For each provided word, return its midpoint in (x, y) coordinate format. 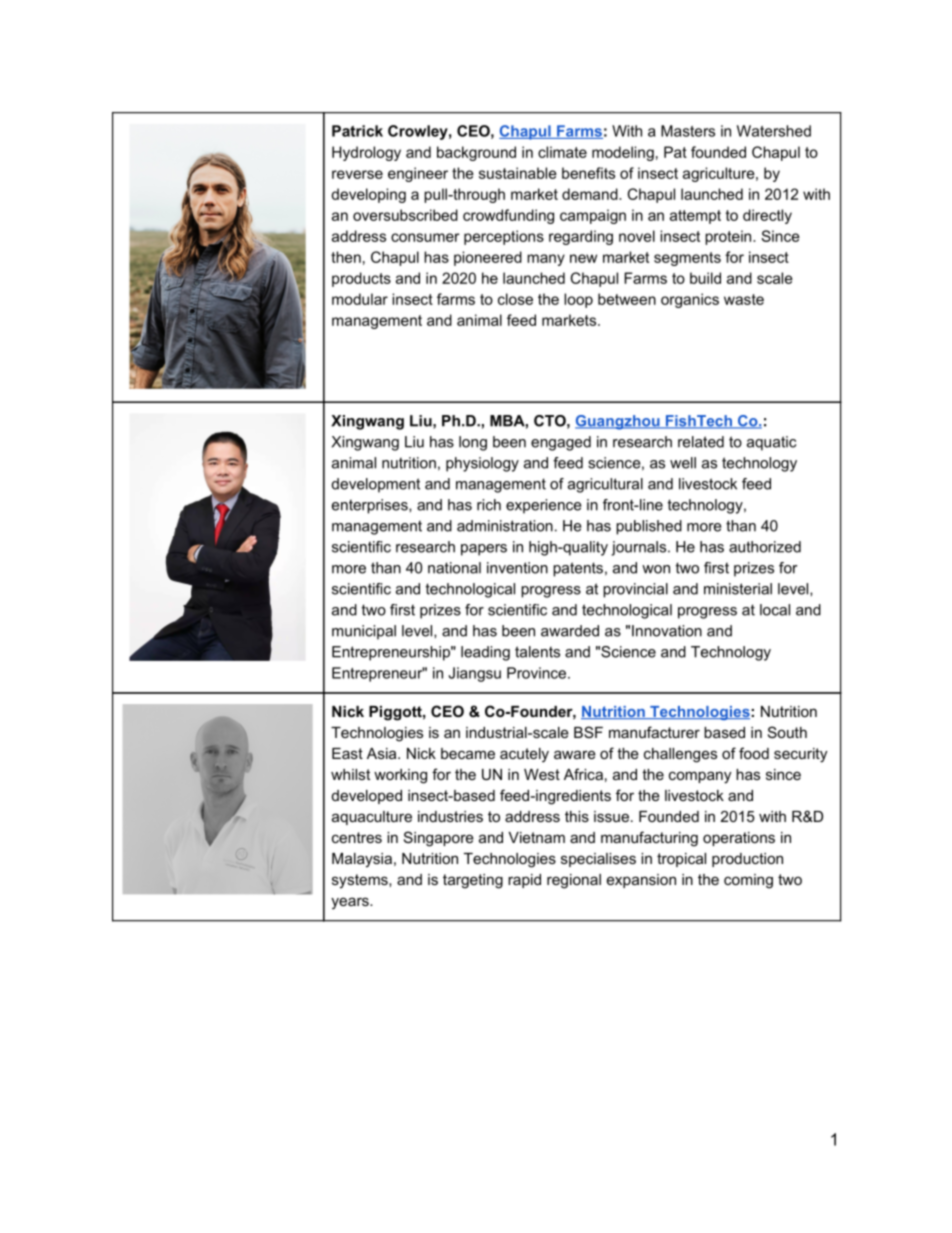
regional (574, 881)
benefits (588, 173)
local (775, 610)
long (473, 443)
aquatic (771, 443)
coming (748, 881)
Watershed (774, 131)
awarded (570, 631)
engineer (418, 174)
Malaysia (363, 860)
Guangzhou (618, 422)
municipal (364, 632)
